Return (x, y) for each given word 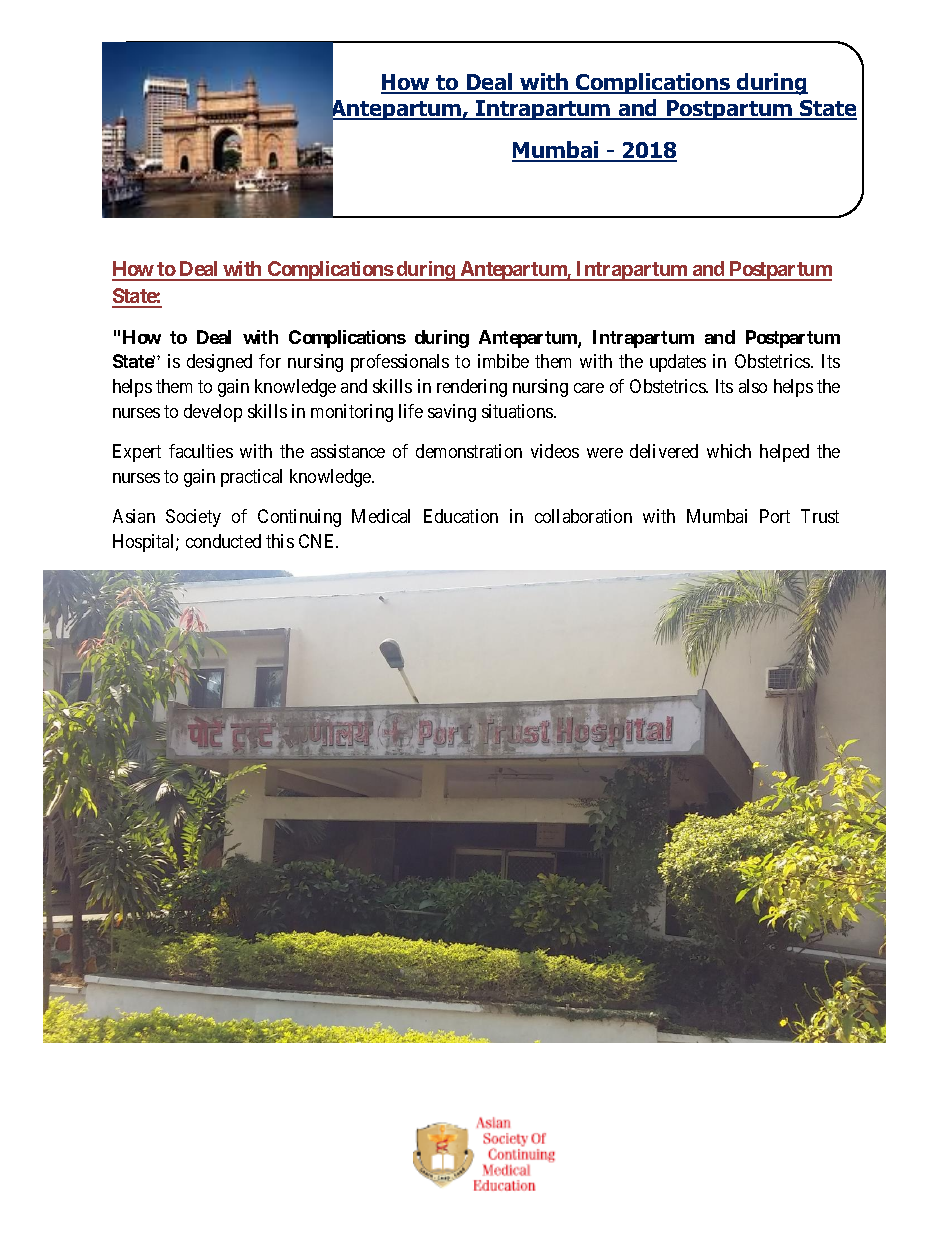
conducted (223, 541)
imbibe (503, 361)
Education (461, 516)
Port (775, 516)
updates (678, 363)
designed (219, 363)
